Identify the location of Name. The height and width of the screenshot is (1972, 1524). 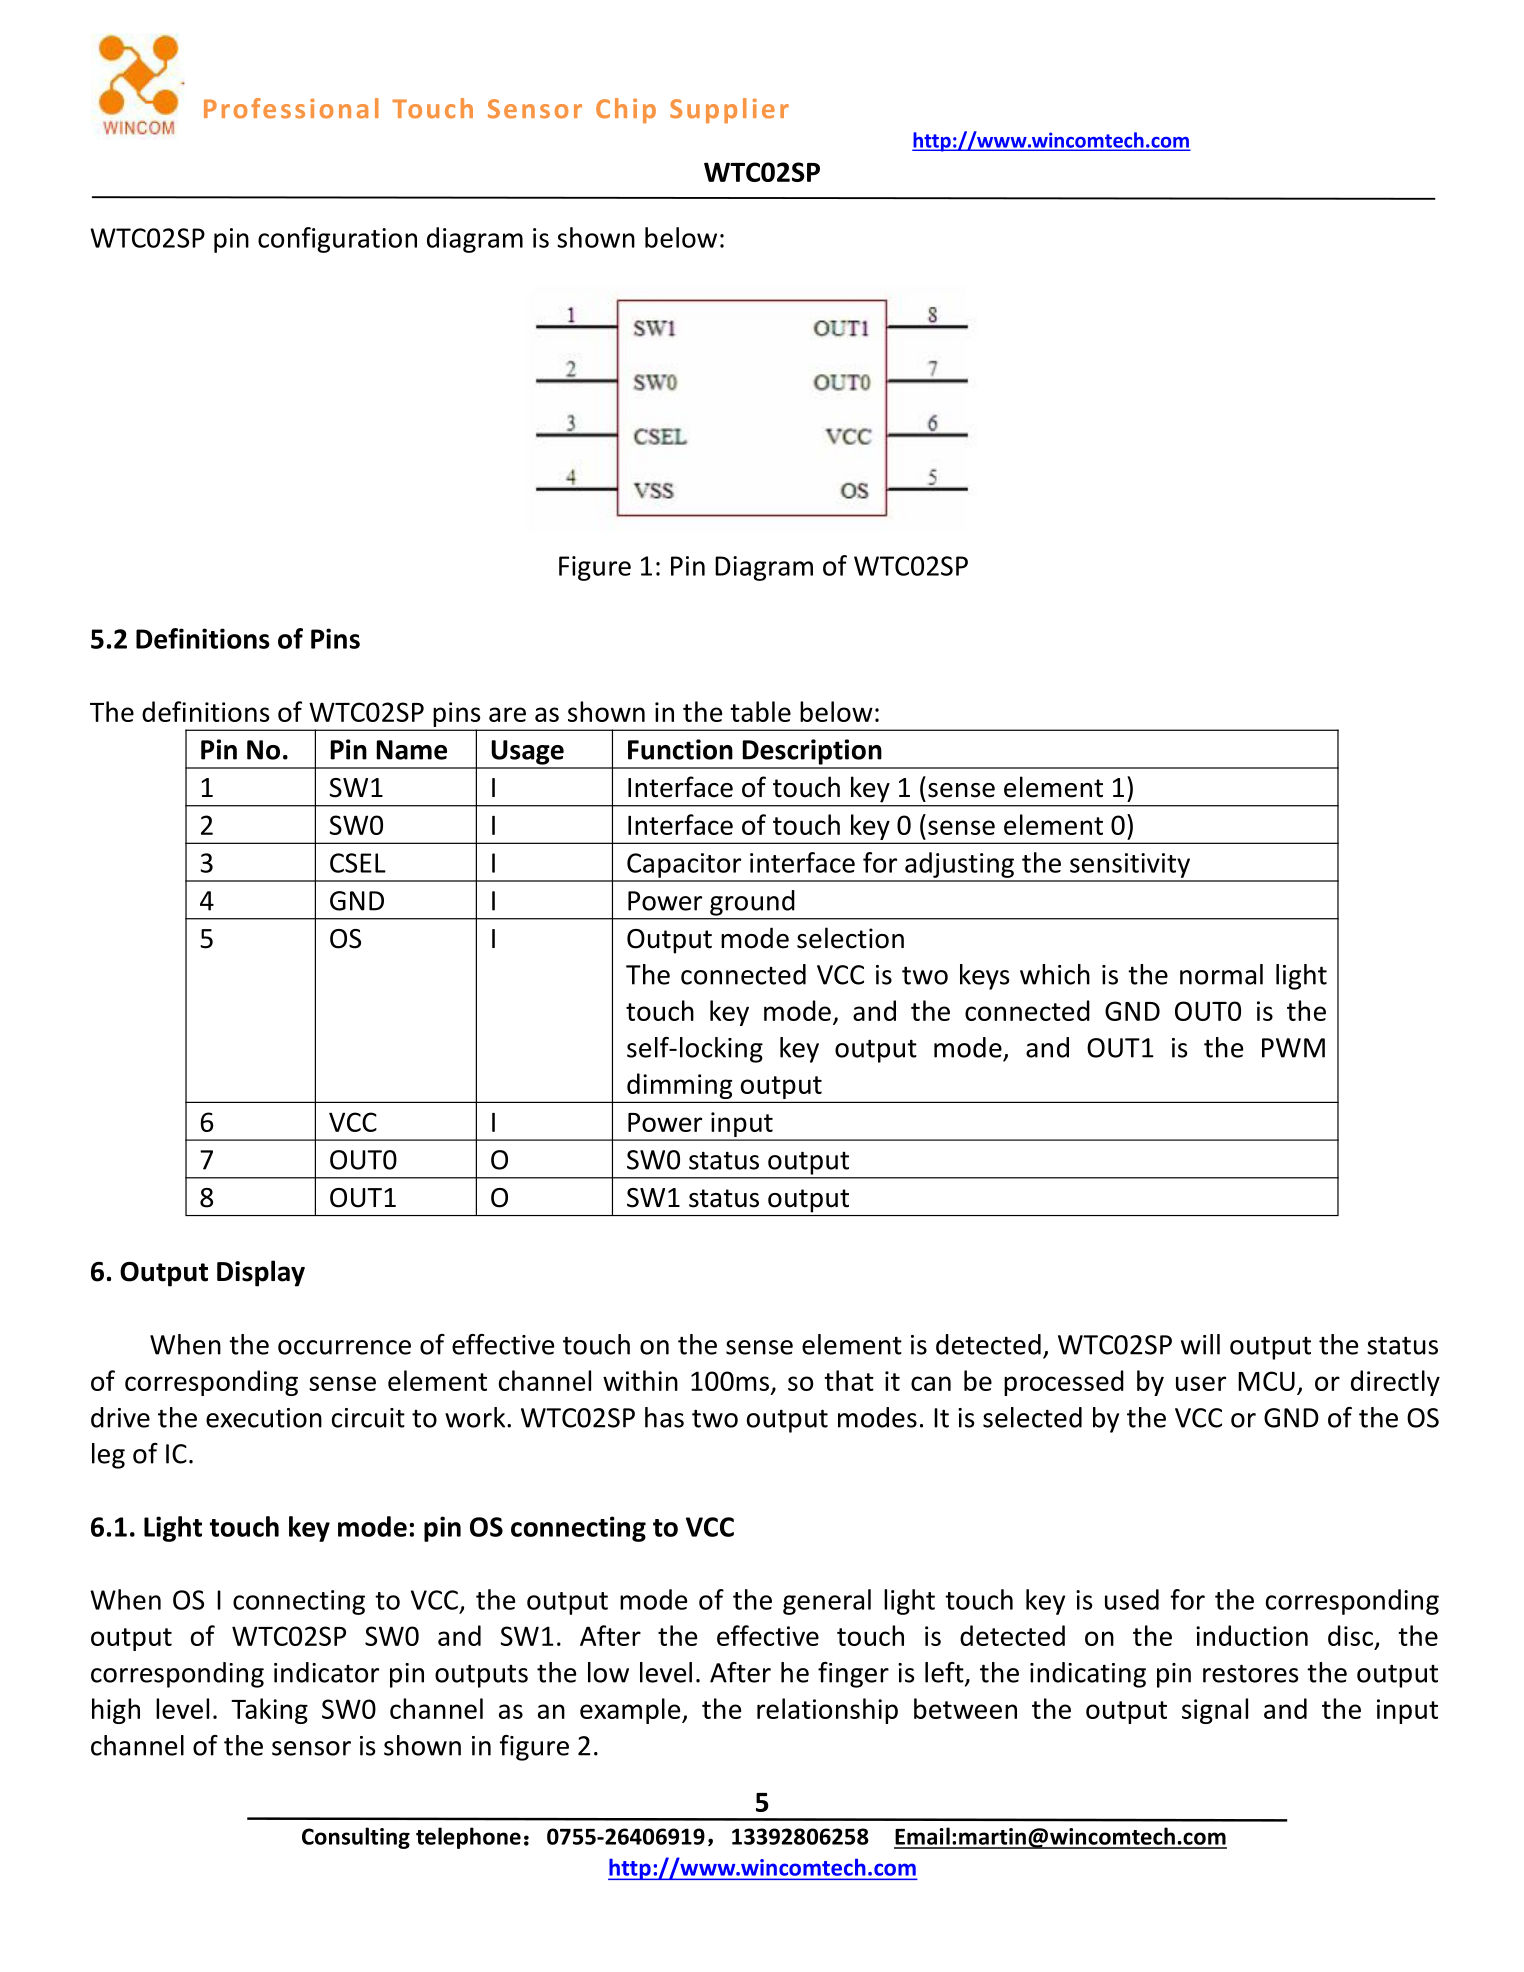
(412, 750).
